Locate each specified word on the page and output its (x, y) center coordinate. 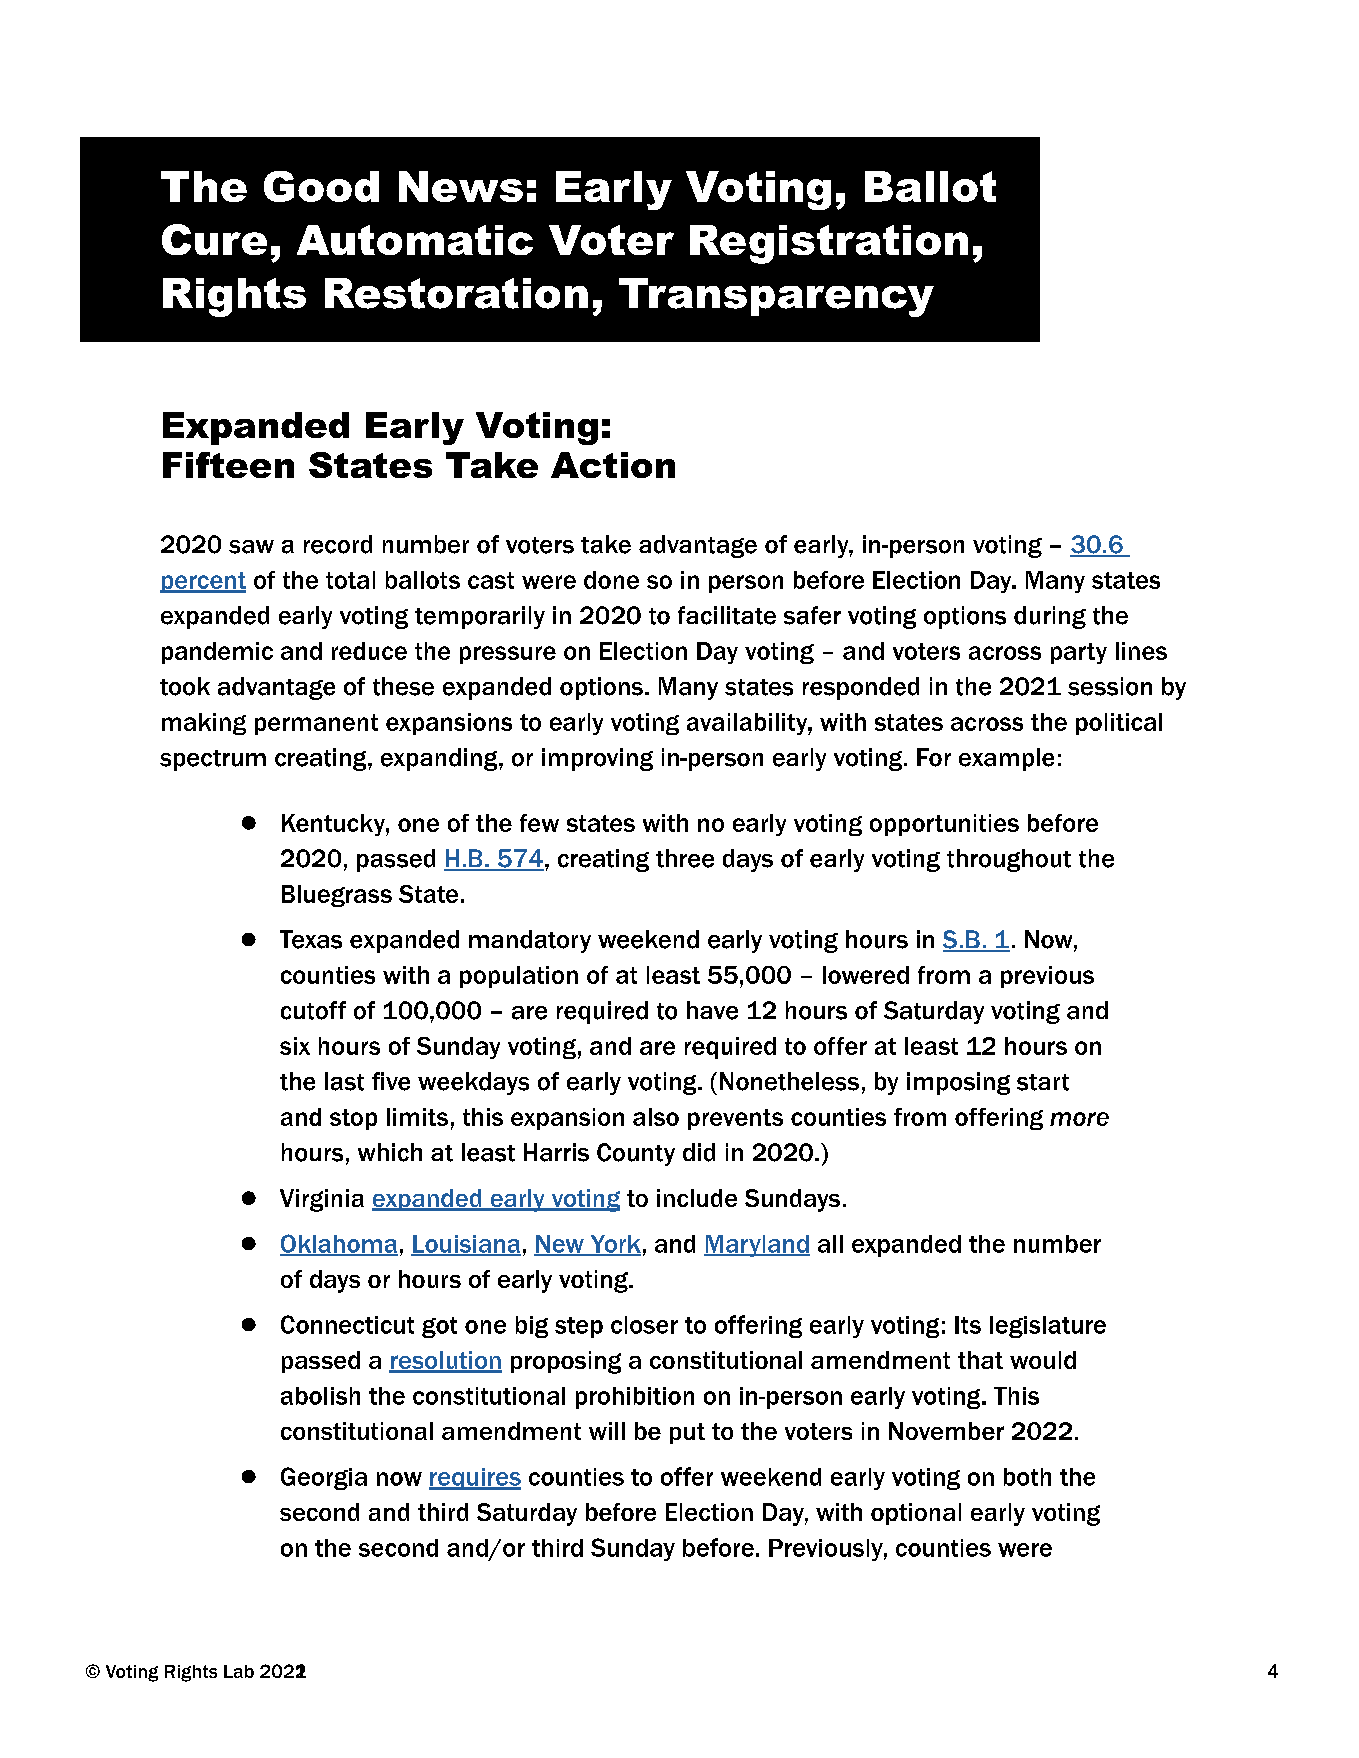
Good (321, 186)
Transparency (776, 297)
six (295, 1046)
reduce (369, 651)
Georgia (324, 1478)
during (1050, 617)
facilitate (727, 615)
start (1043, 1082)
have (712, 1010)
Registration (829, 244)
